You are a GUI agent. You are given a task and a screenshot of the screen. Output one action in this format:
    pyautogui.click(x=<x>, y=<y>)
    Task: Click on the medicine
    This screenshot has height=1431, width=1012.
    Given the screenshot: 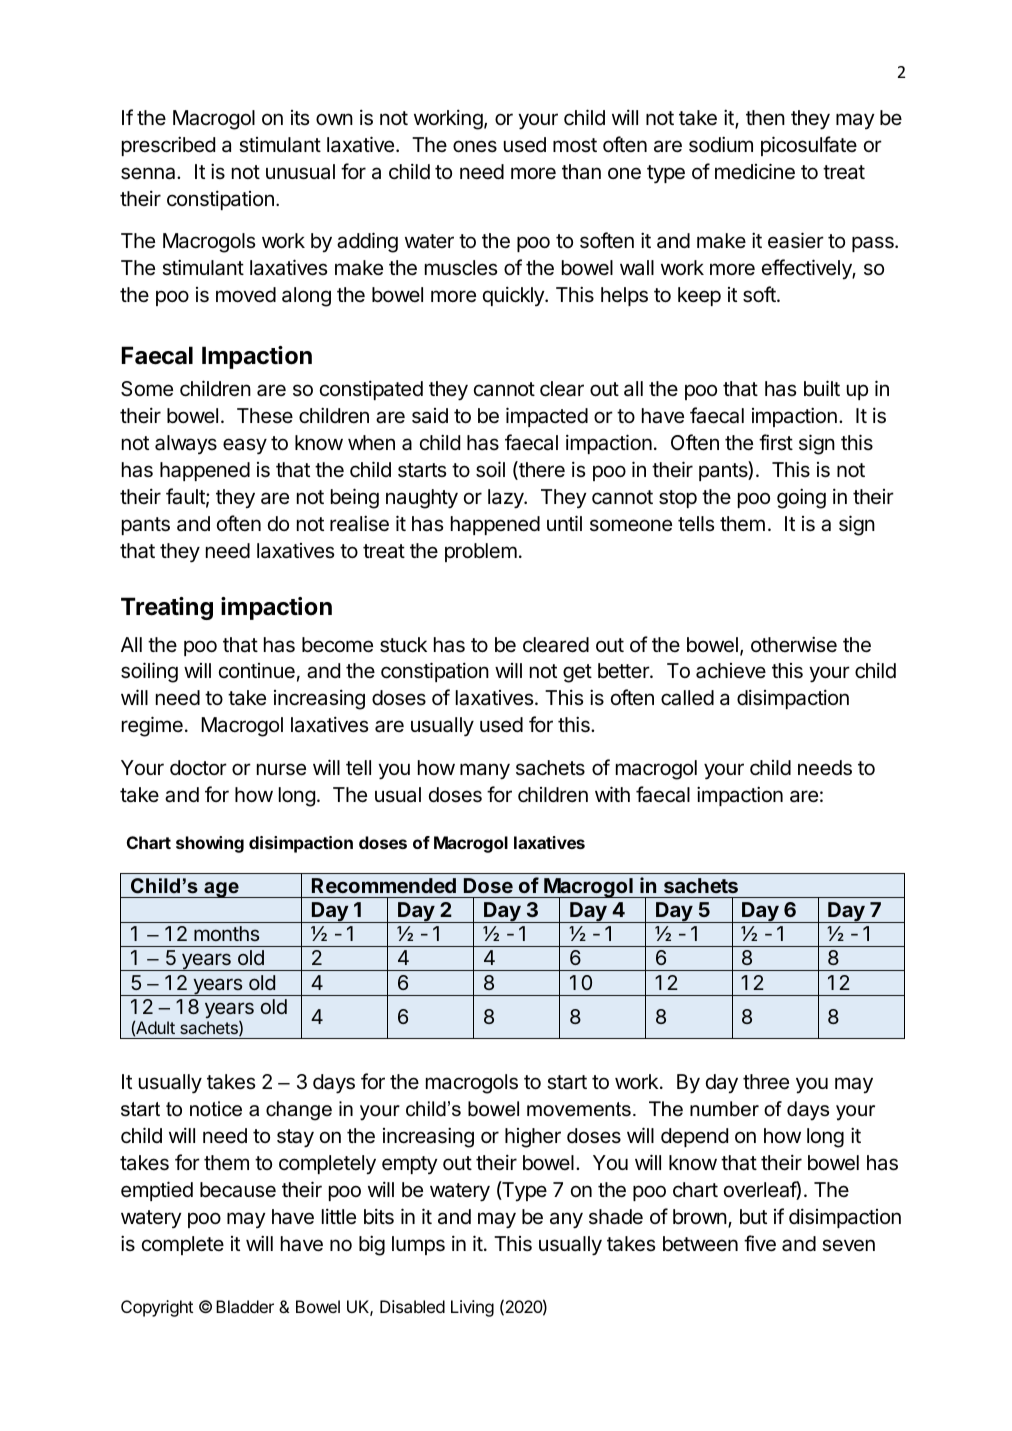 What is the action you would take?
    pyautogui.click(x=755, y=171)
